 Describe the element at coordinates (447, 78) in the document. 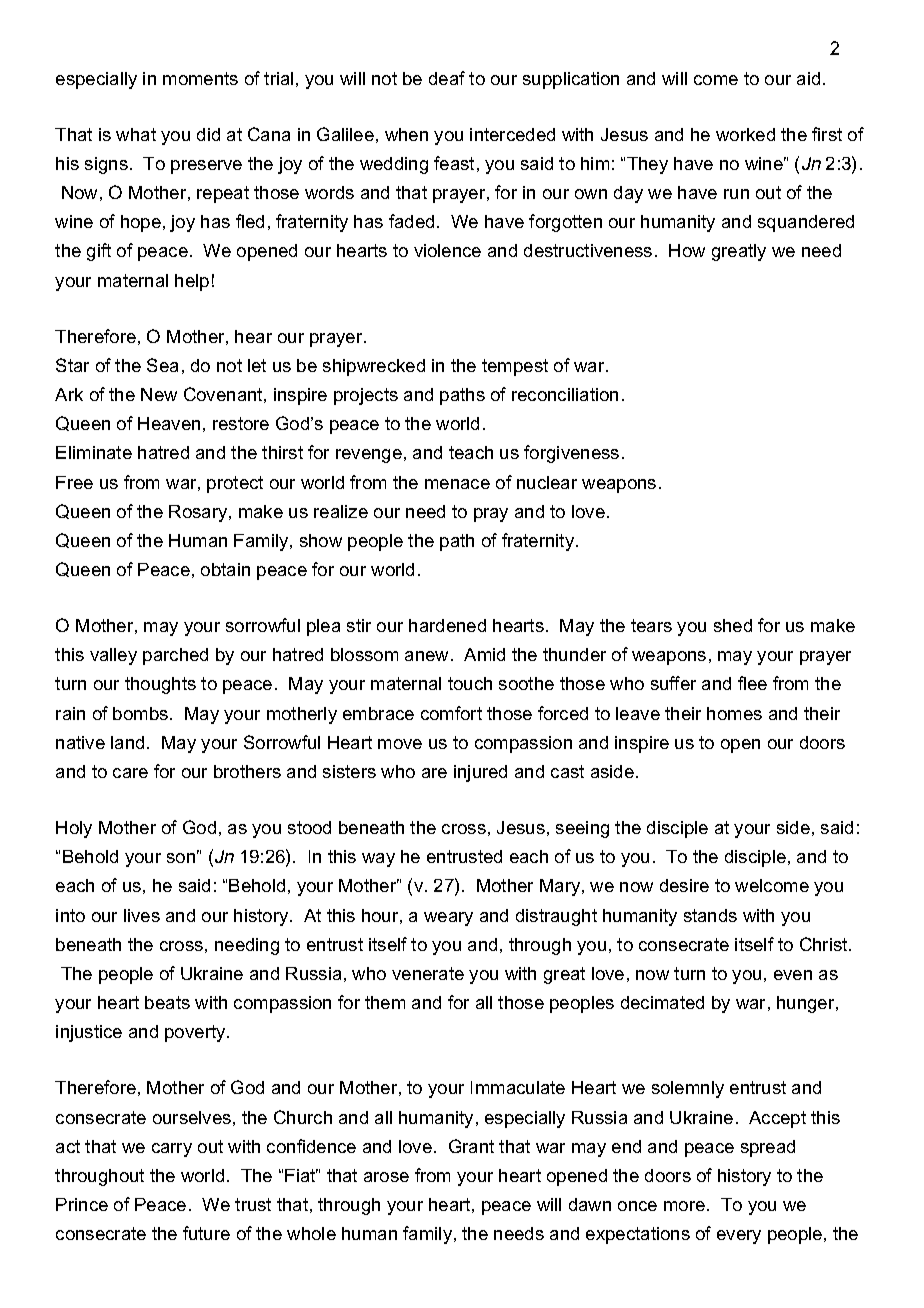

I see `deaf` at that location.
